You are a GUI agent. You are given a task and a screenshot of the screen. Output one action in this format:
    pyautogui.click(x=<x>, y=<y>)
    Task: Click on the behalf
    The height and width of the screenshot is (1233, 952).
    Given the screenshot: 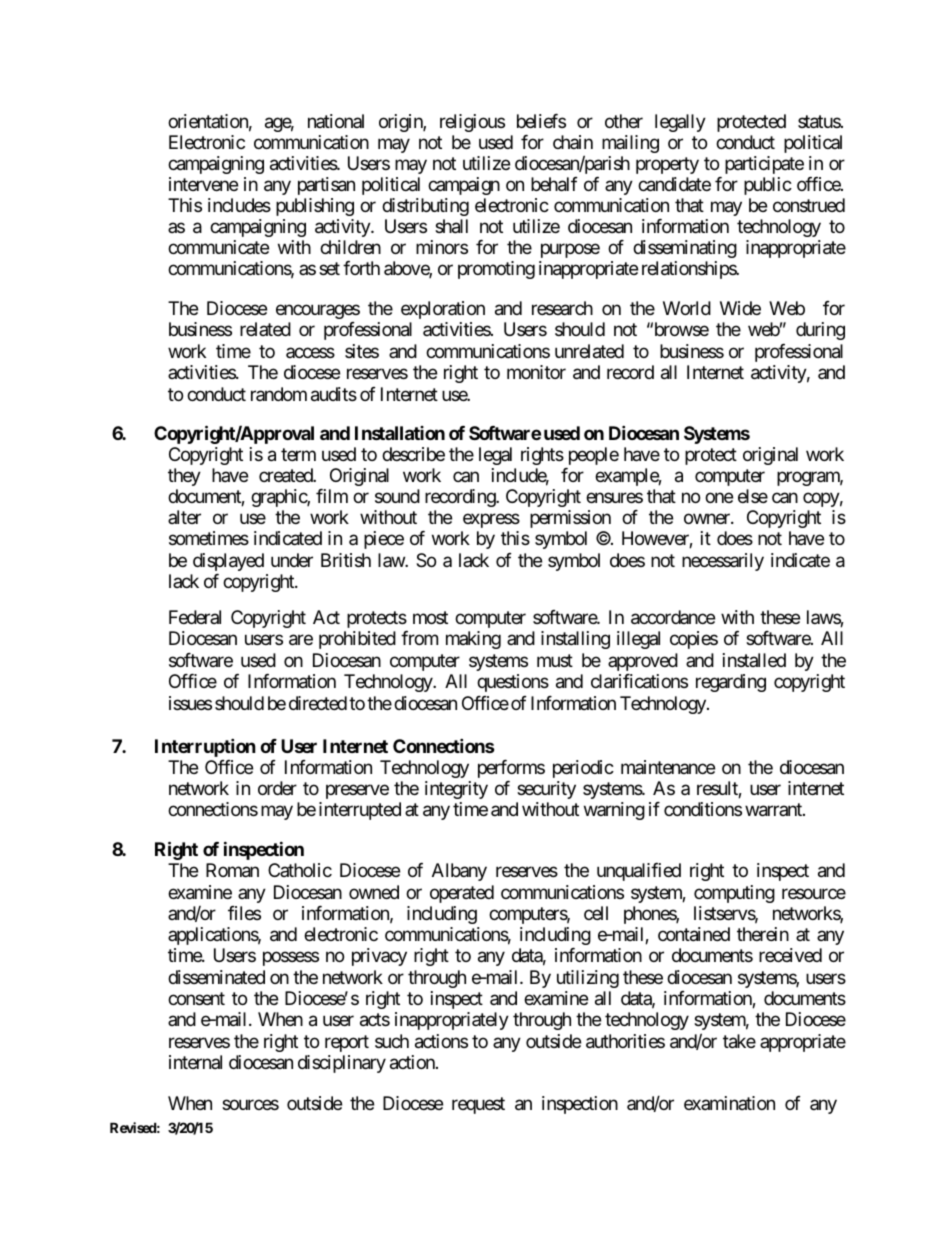 What is the action you would take?
    pyautogui.click(x=554, y=184)
